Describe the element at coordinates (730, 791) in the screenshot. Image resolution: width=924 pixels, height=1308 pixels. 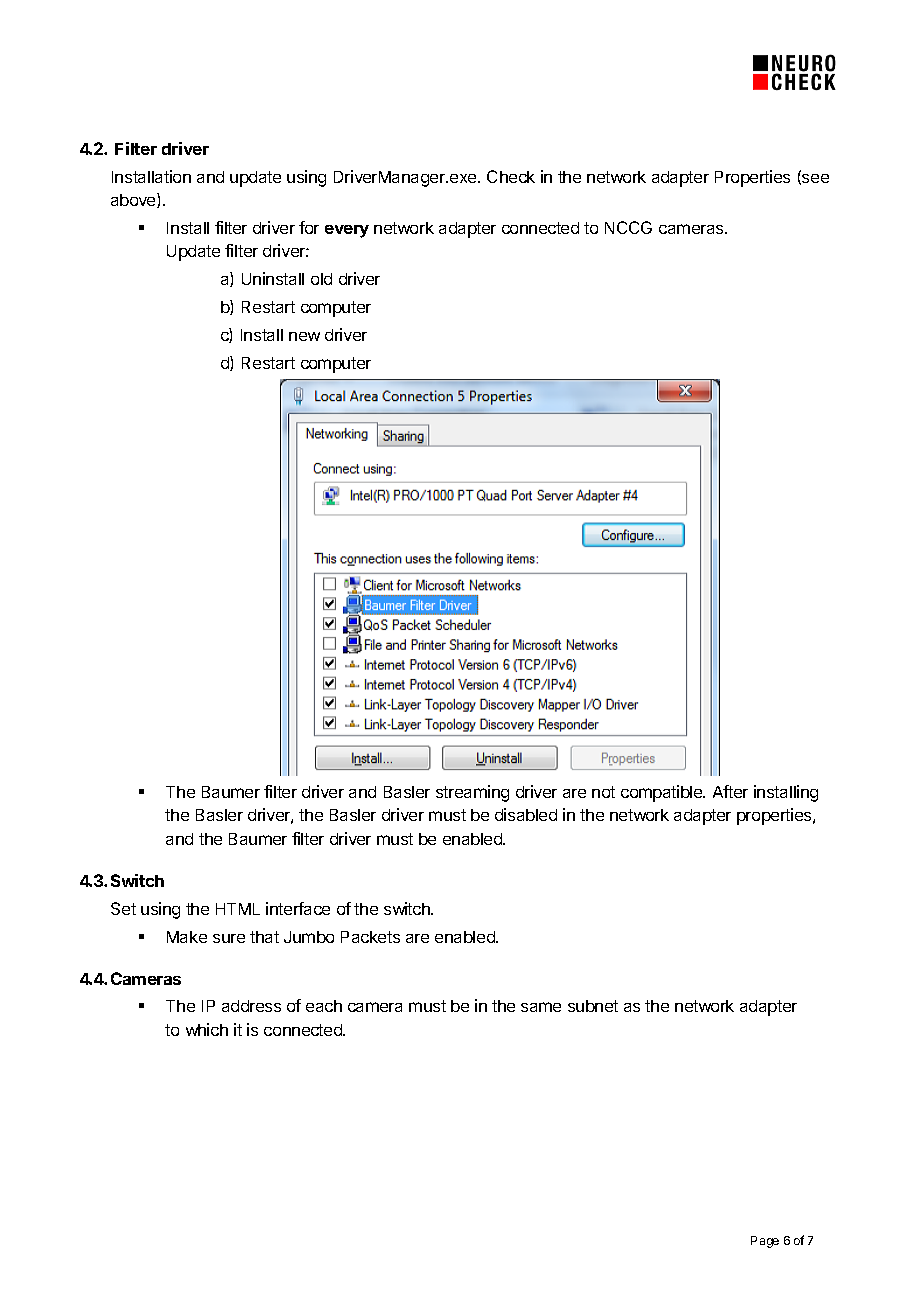
I see `After` at that location.
